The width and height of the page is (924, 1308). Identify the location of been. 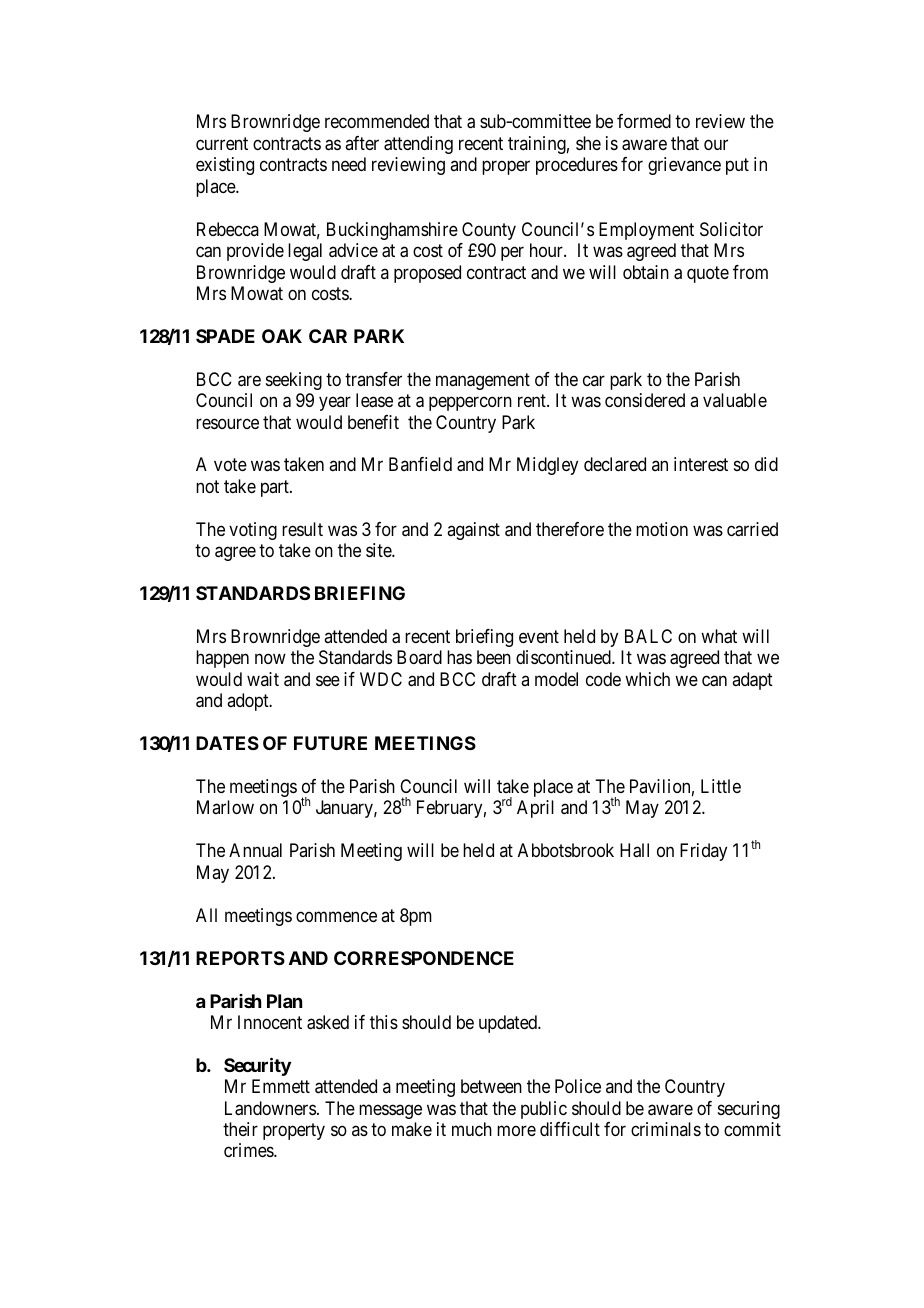
(494, 657).
